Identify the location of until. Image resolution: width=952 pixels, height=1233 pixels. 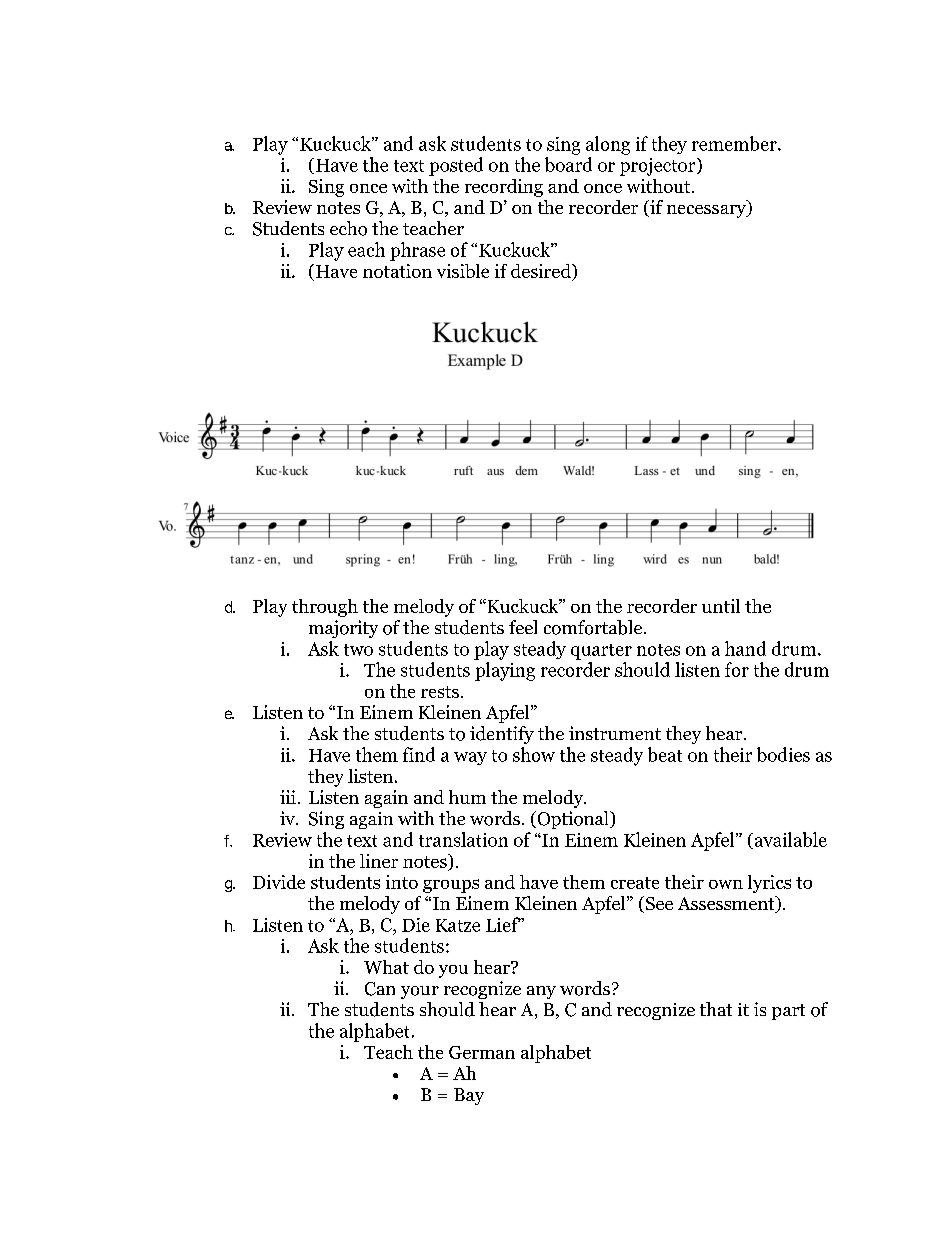
(721, 606).
